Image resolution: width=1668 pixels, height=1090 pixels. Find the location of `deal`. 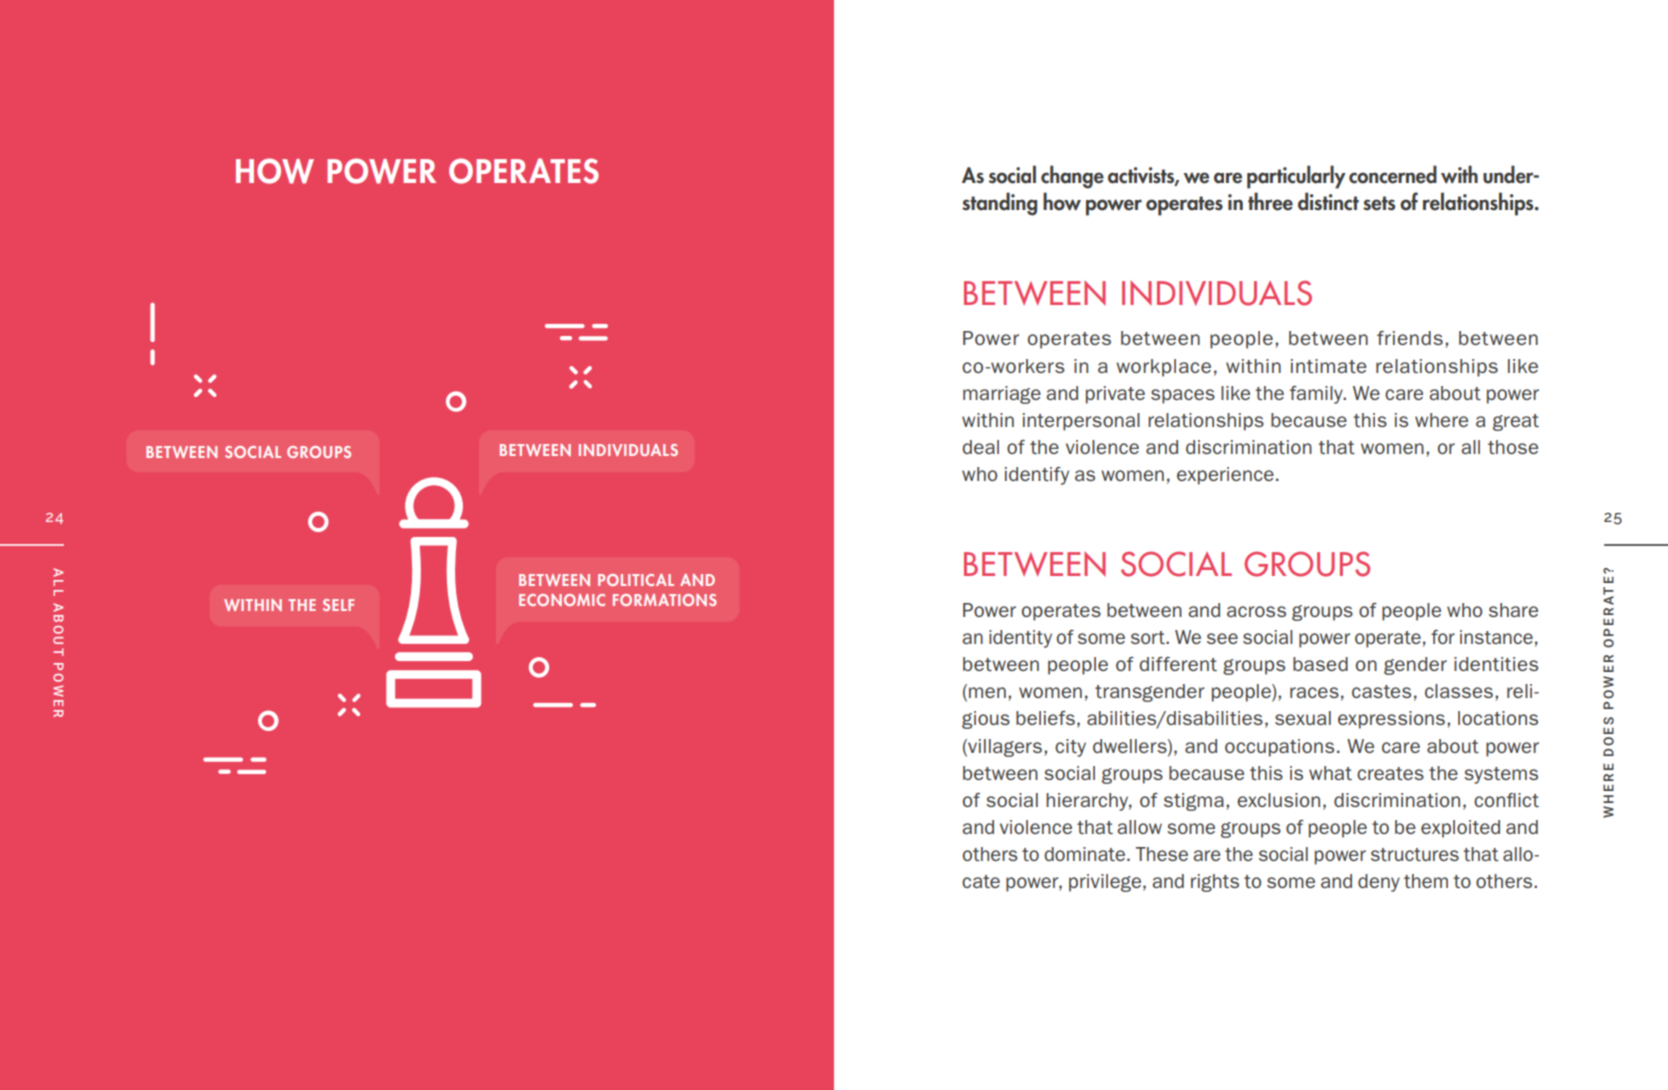

deal is located at coordinates (980, 447).
